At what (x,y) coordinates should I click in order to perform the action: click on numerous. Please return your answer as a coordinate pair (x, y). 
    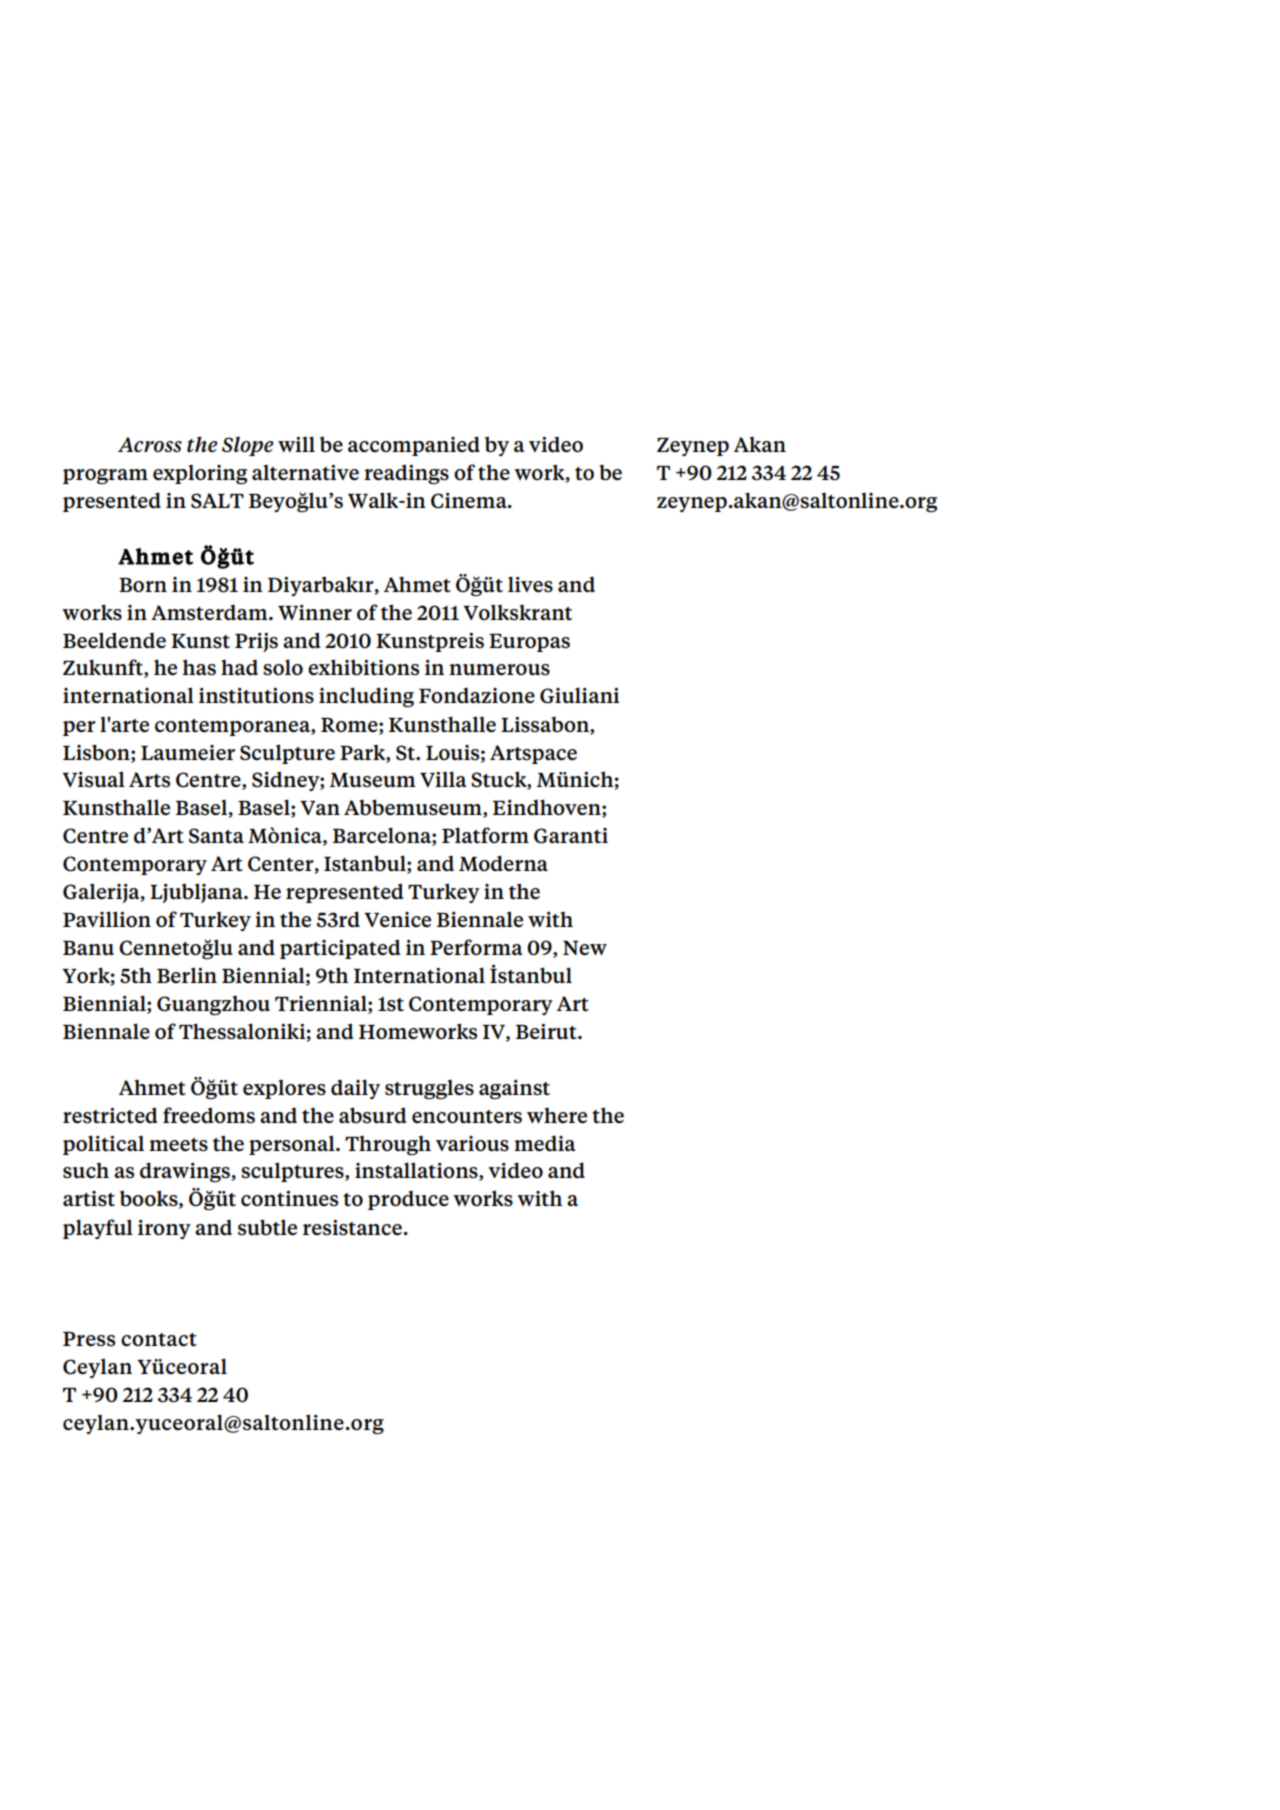
    Looking at the image, I should click on (499, 670).
